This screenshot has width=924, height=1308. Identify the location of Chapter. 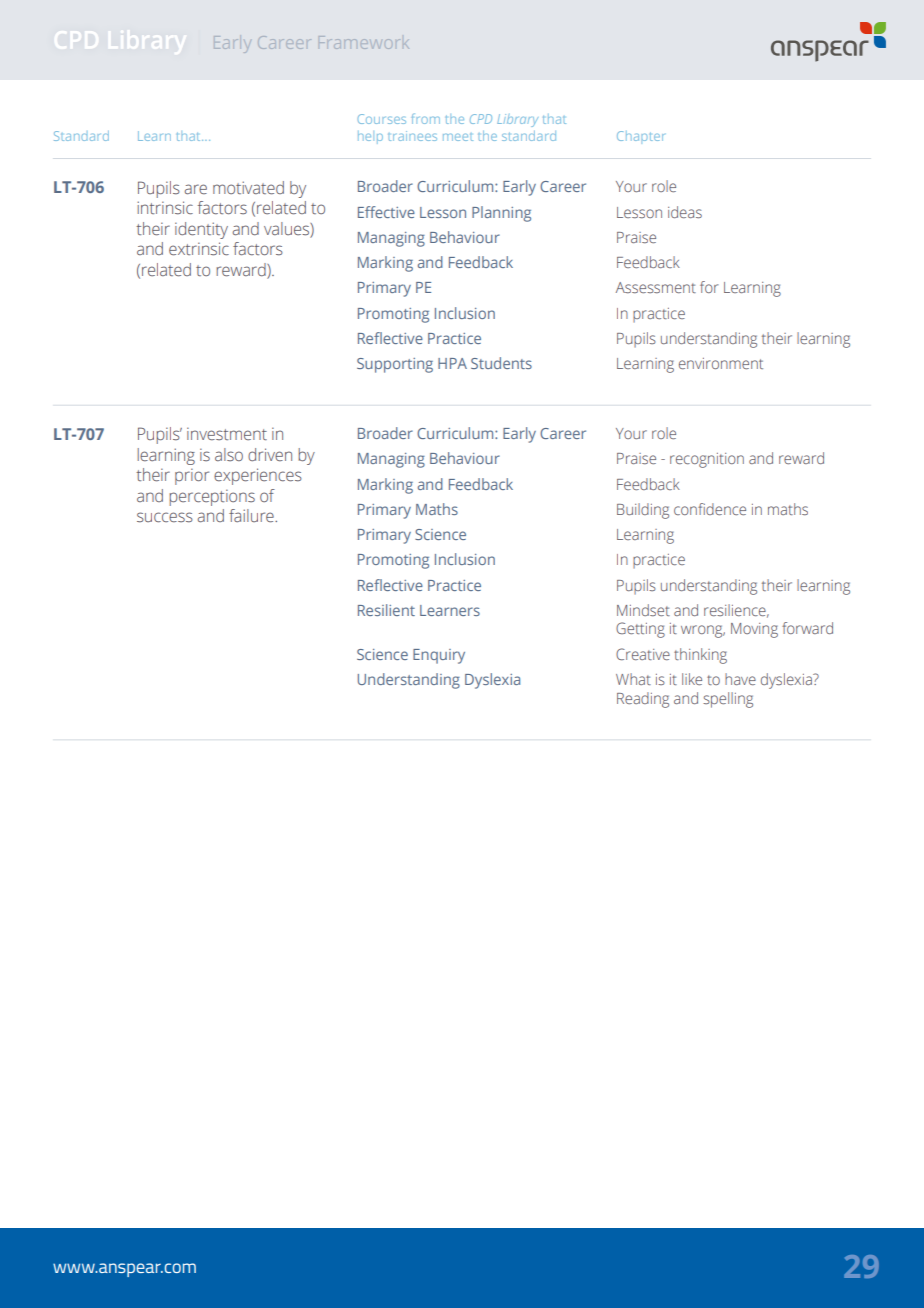
(640, 137).
